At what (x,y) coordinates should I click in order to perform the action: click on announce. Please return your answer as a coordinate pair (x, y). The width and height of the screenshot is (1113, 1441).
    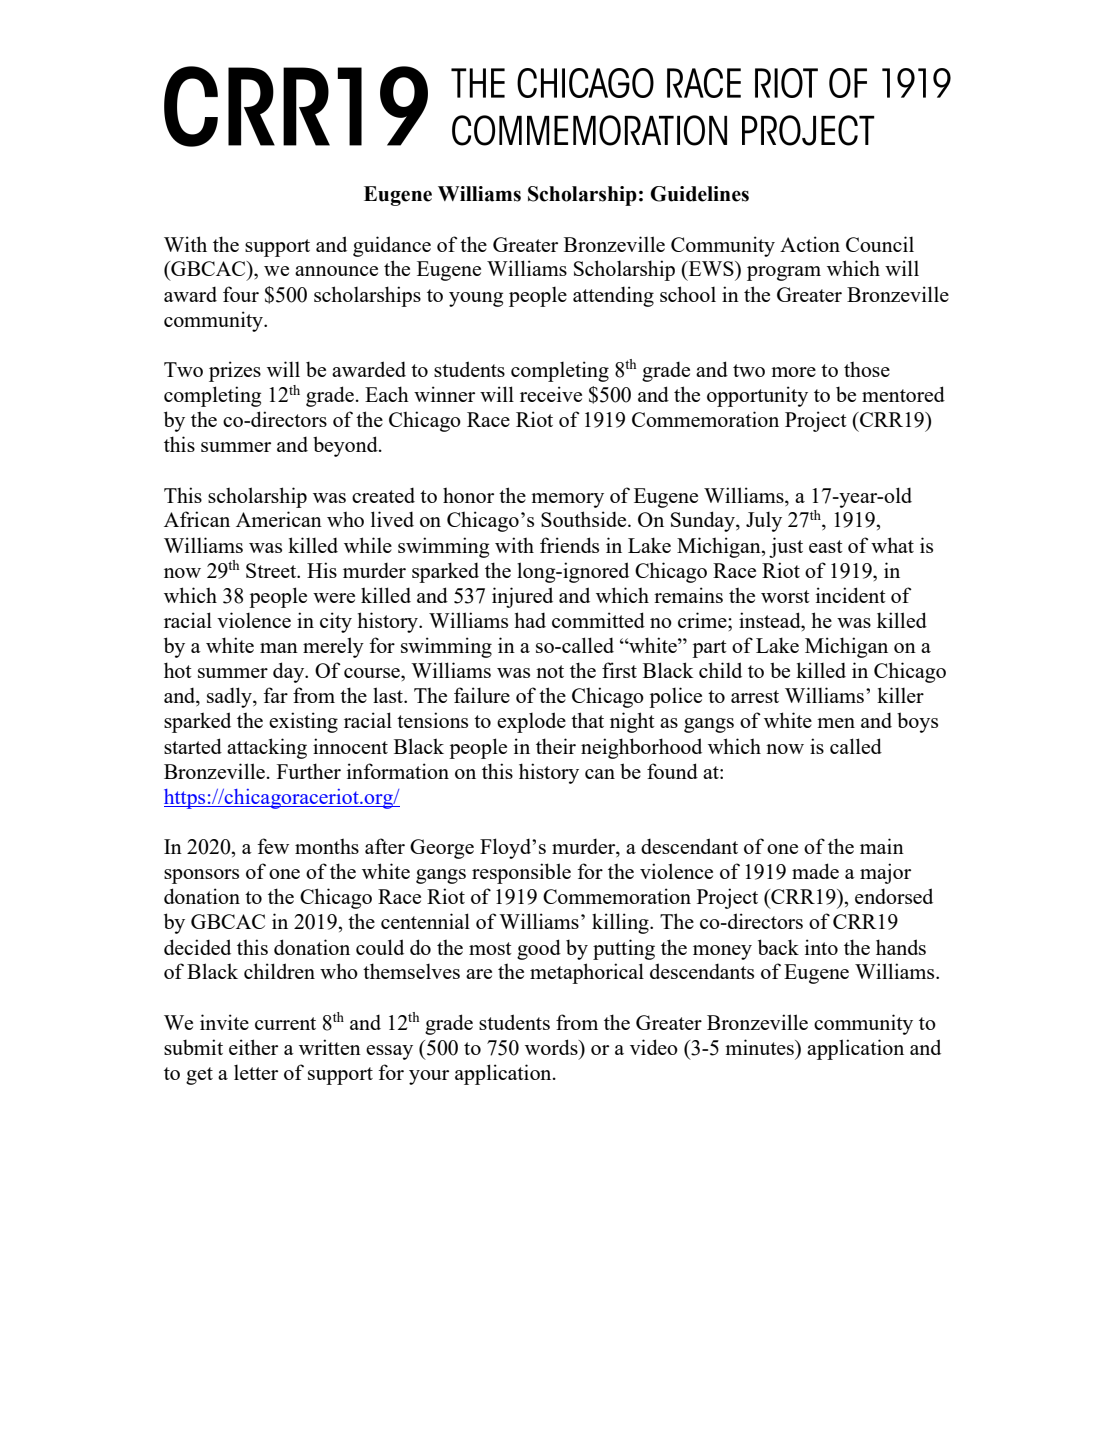
    Looking at the image, I should click on (336, 271).
